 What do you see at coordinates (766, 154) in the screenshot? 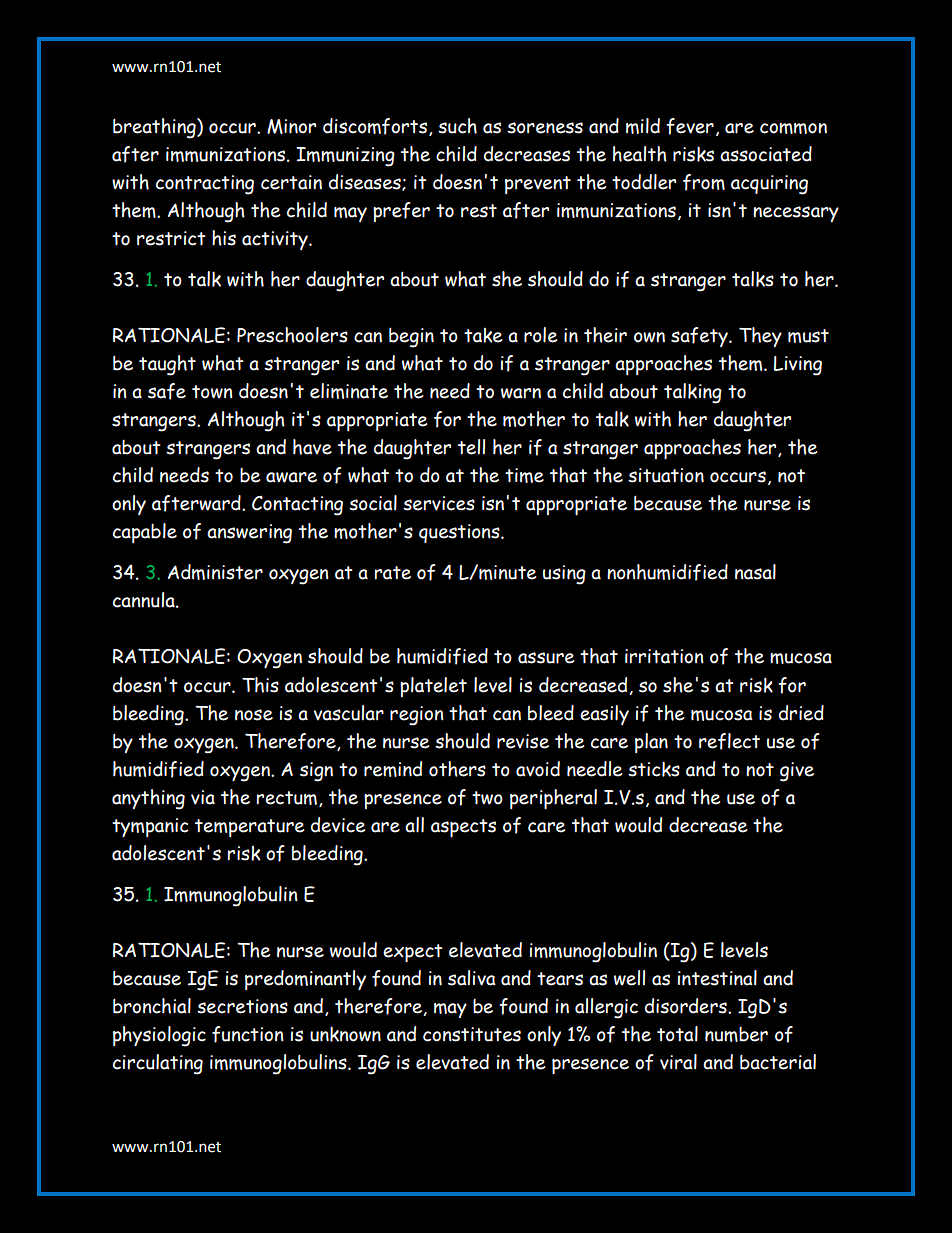
I see `associated` at bounding box center [766, 154].
